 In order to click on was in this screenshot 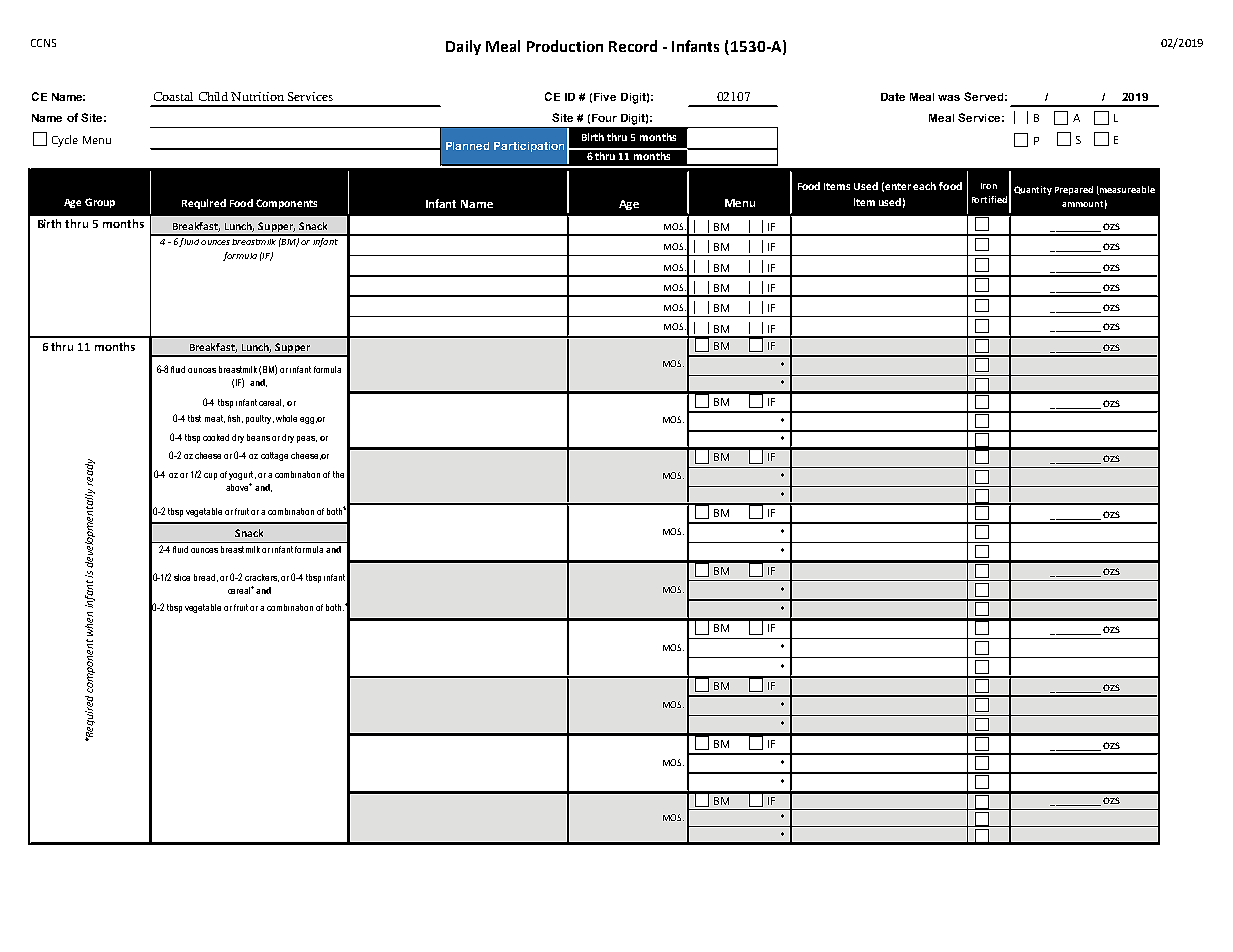, I will do `click(949, 98)`.
